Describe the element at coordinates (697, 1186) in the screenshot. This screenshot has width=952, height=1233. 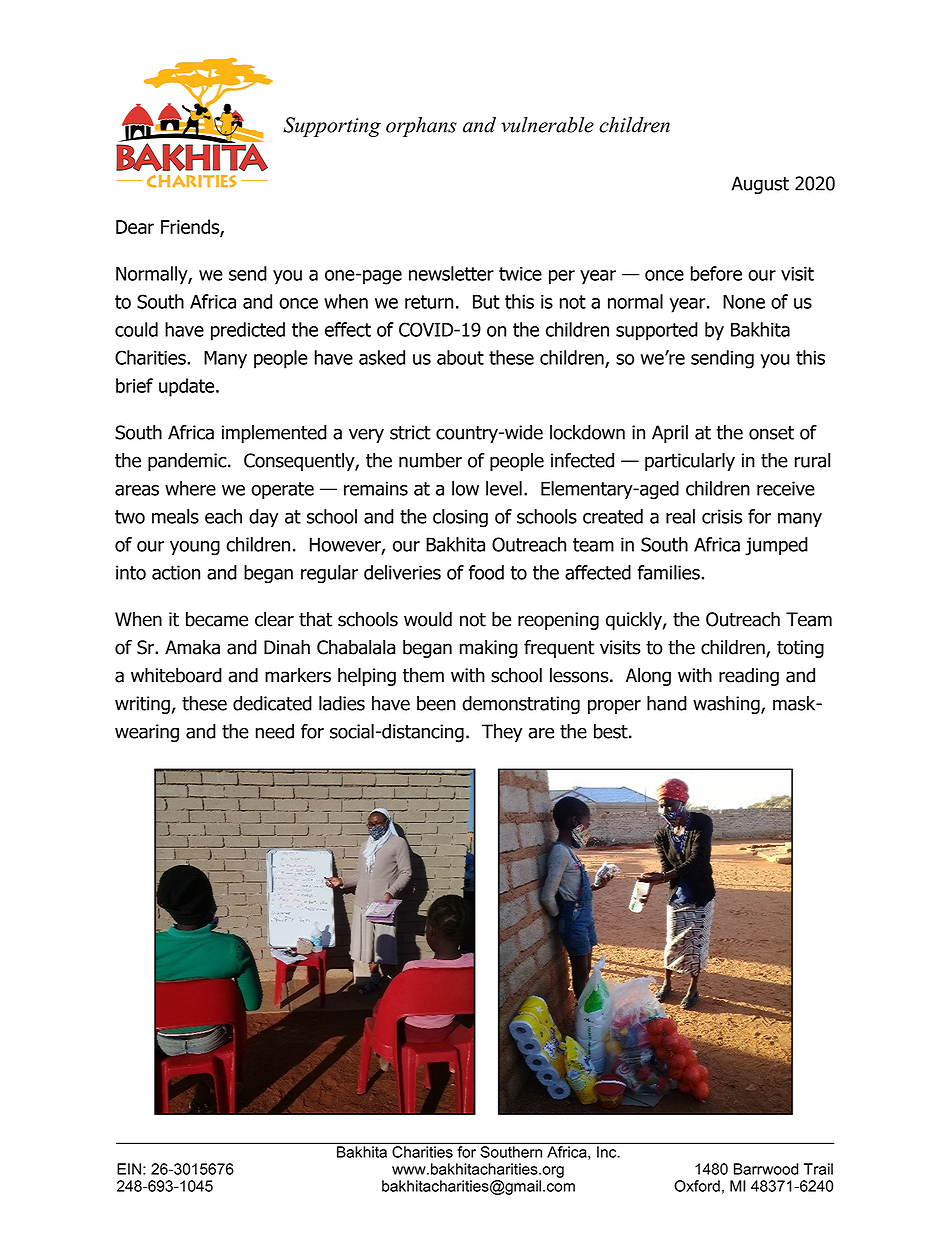
I see `Oxford` at that location.
